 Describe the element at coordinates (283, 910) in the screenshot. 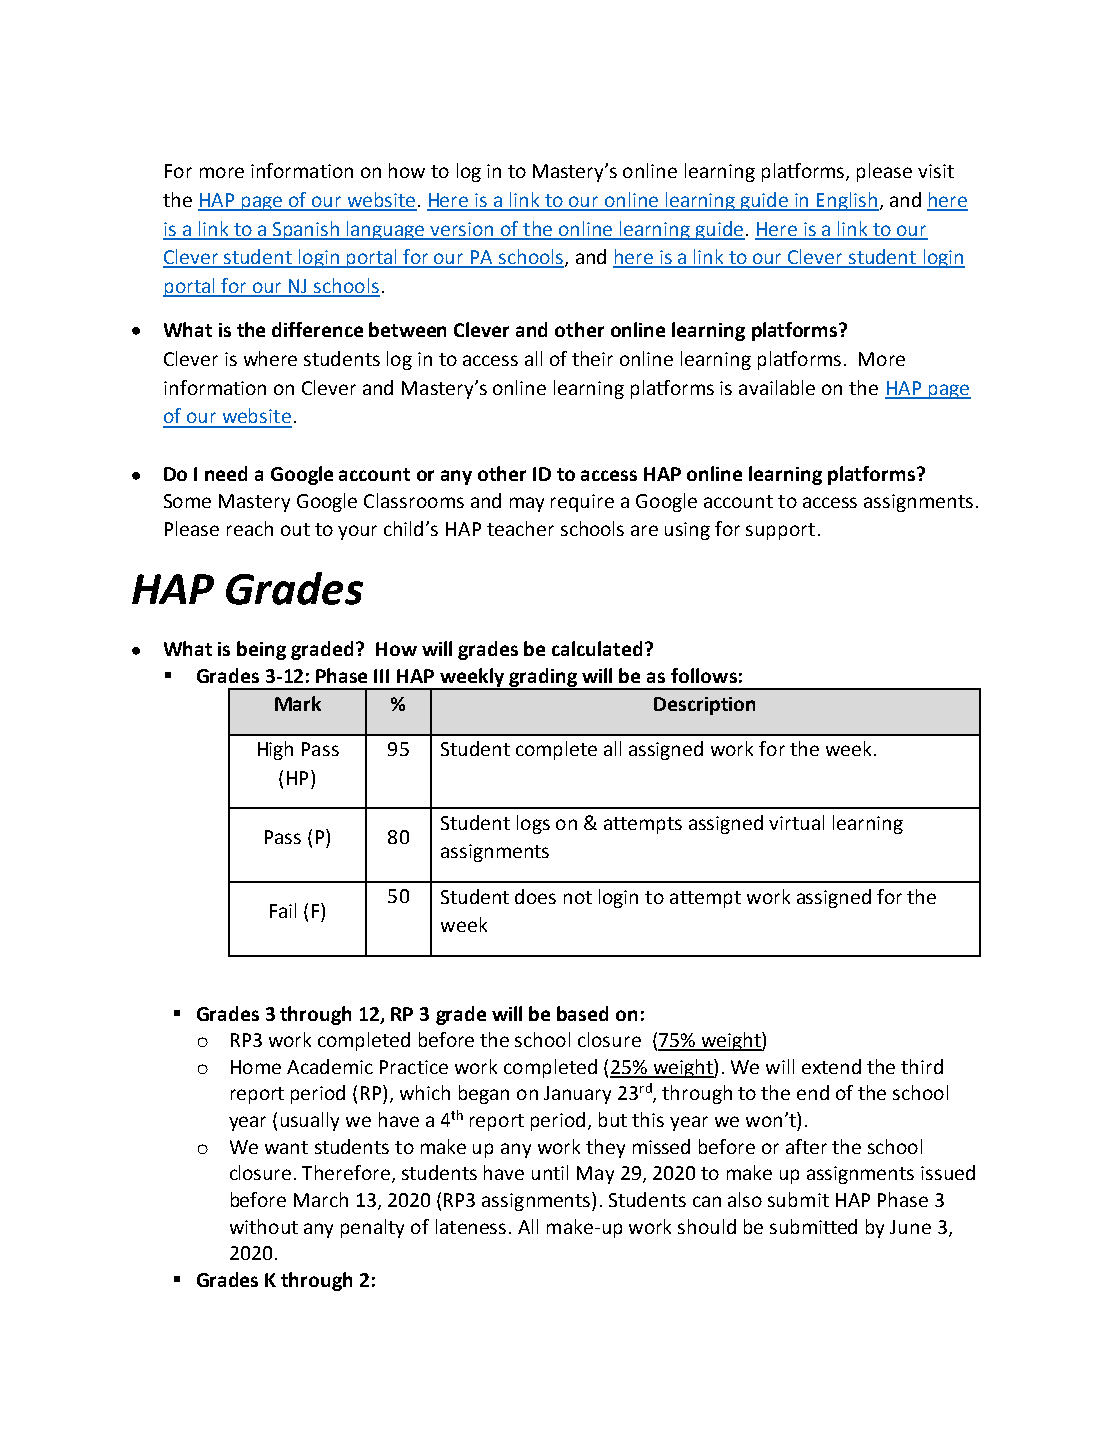

I see `Fail` at that location.
